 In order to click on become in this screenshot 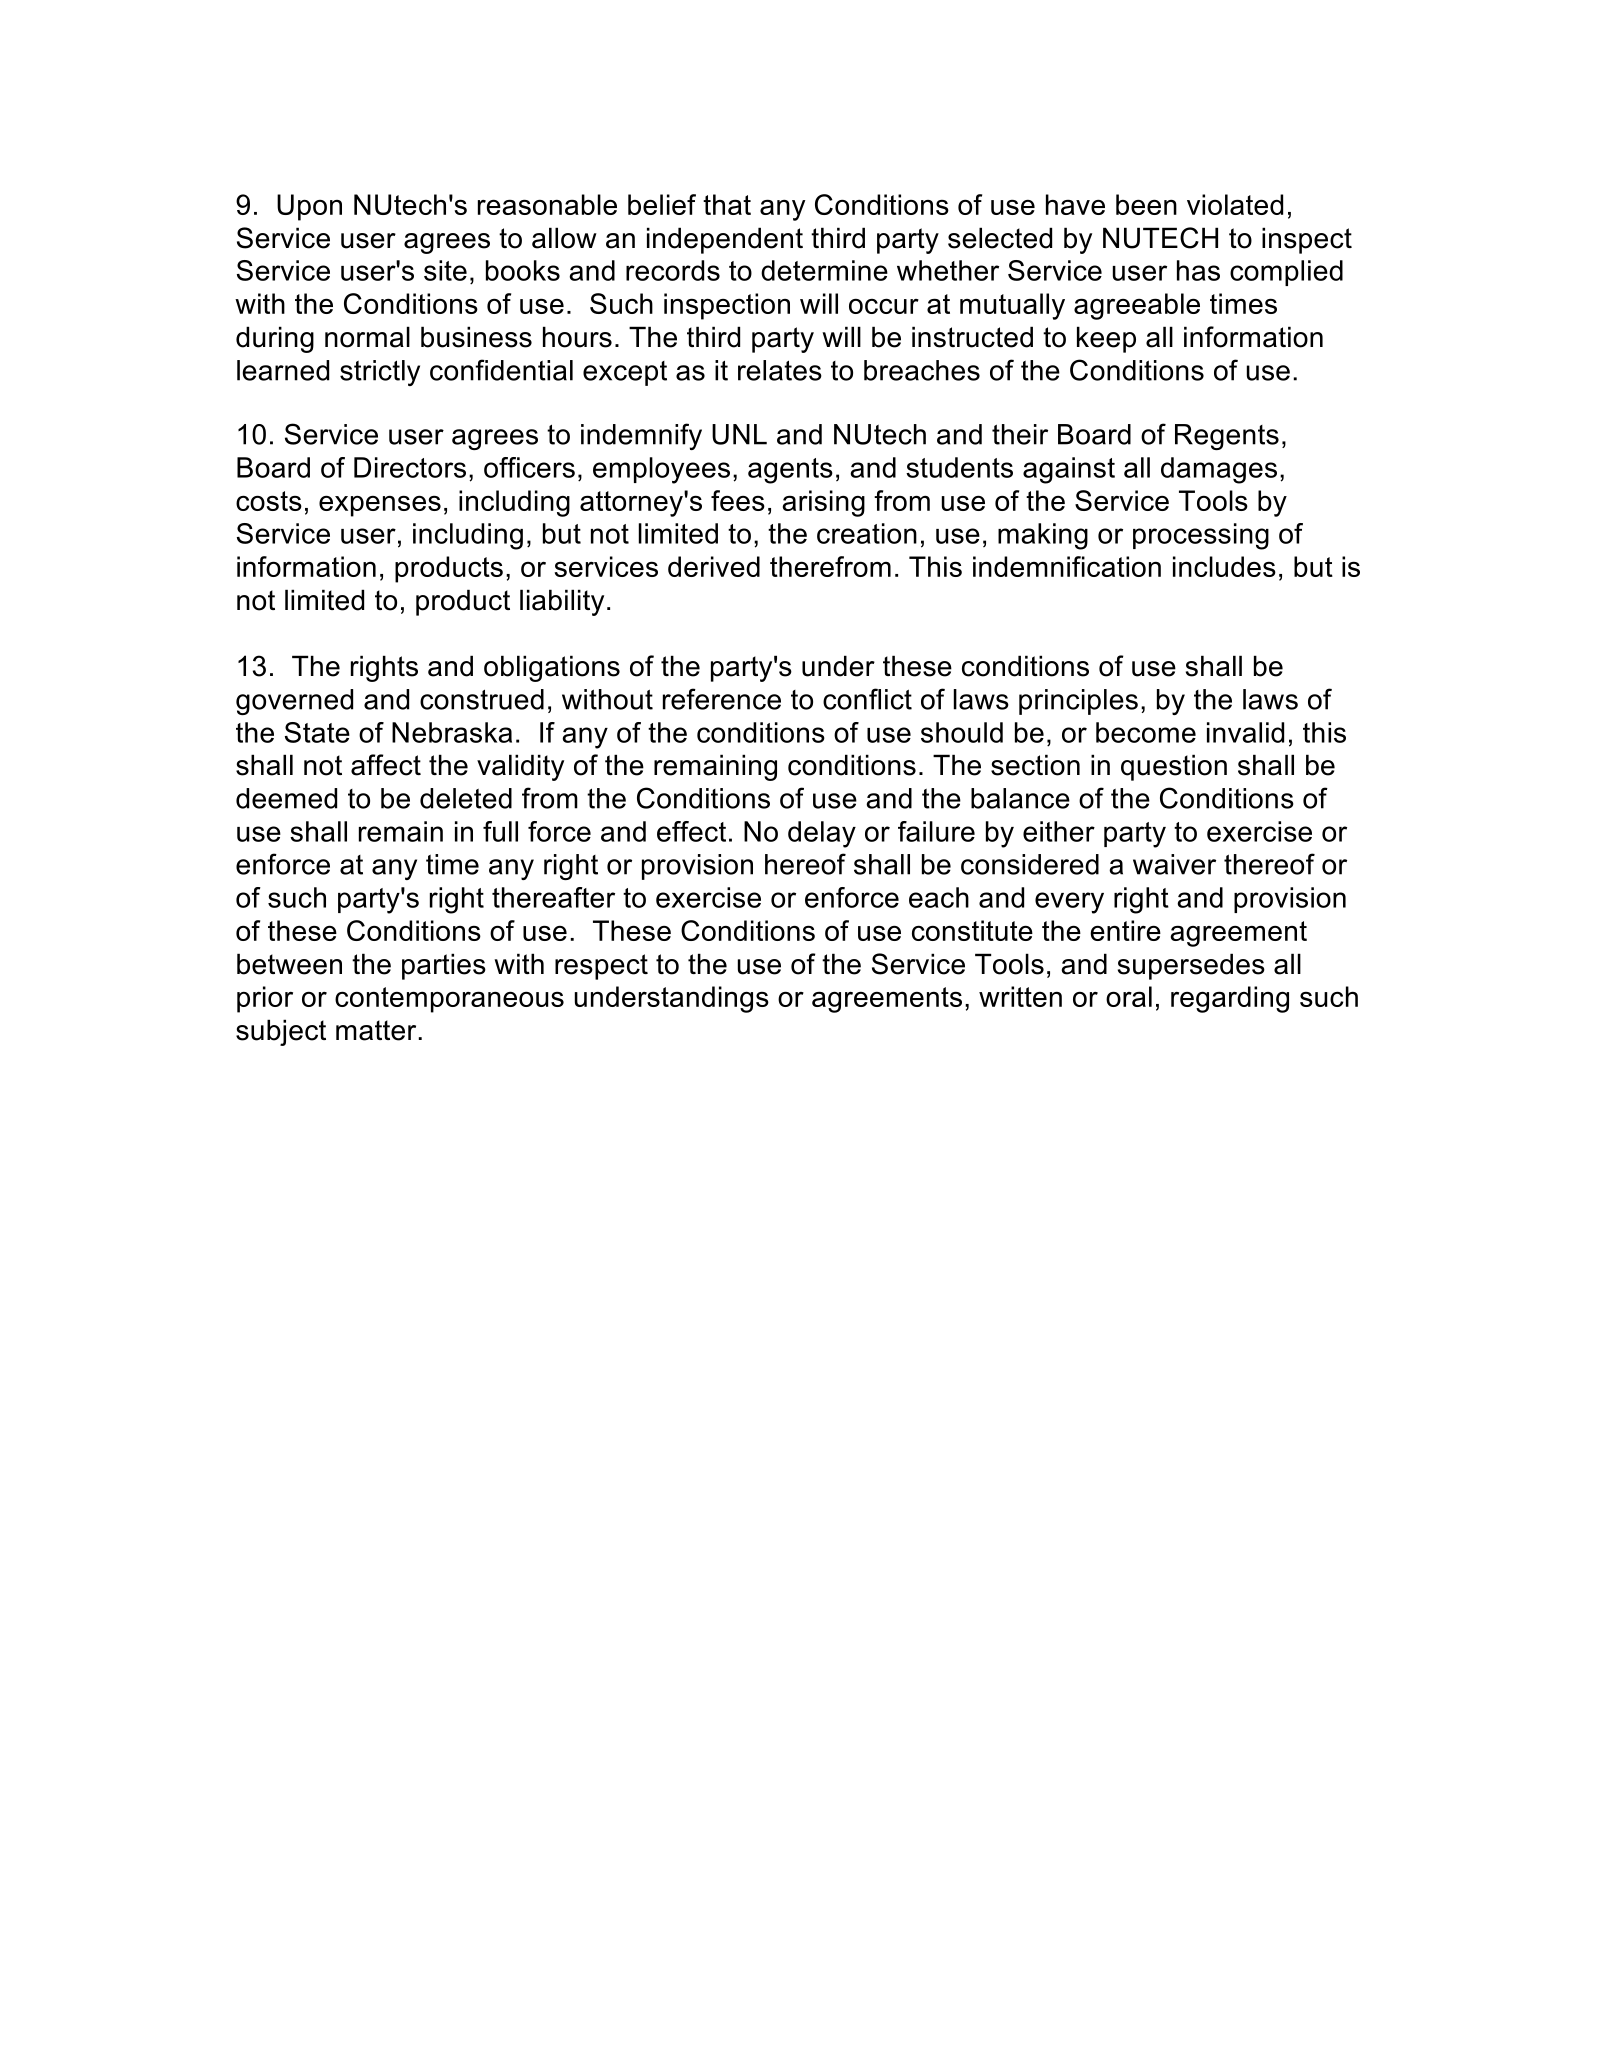, I will do `click(1146, 732)`.
